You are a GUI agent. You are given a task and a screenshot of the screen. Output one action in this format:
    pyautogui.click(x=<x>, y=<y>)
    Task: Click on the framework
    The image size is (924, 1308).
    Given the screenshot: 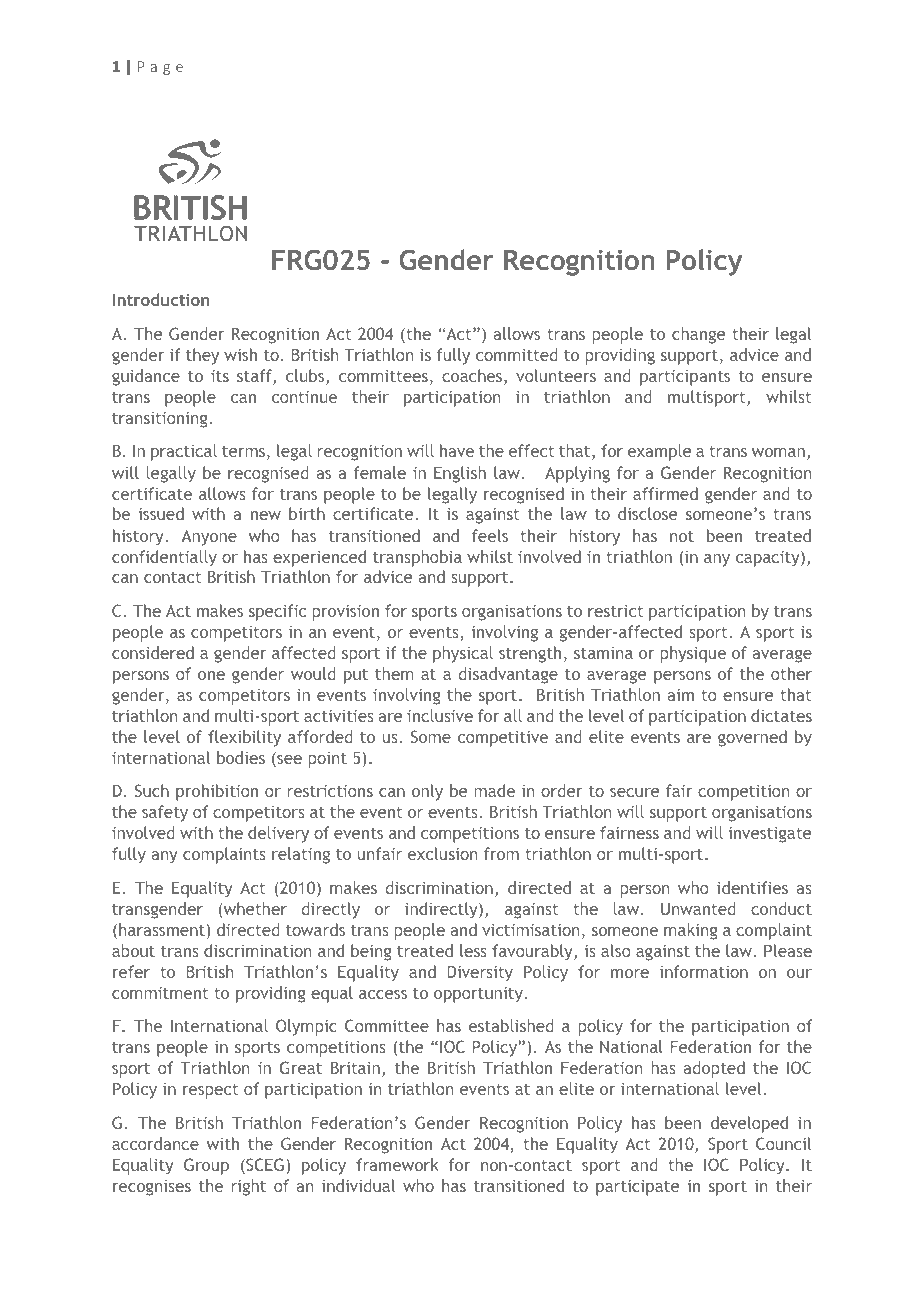 What is the action you would take?
    pyautogui.click(x=397, y=1164)
